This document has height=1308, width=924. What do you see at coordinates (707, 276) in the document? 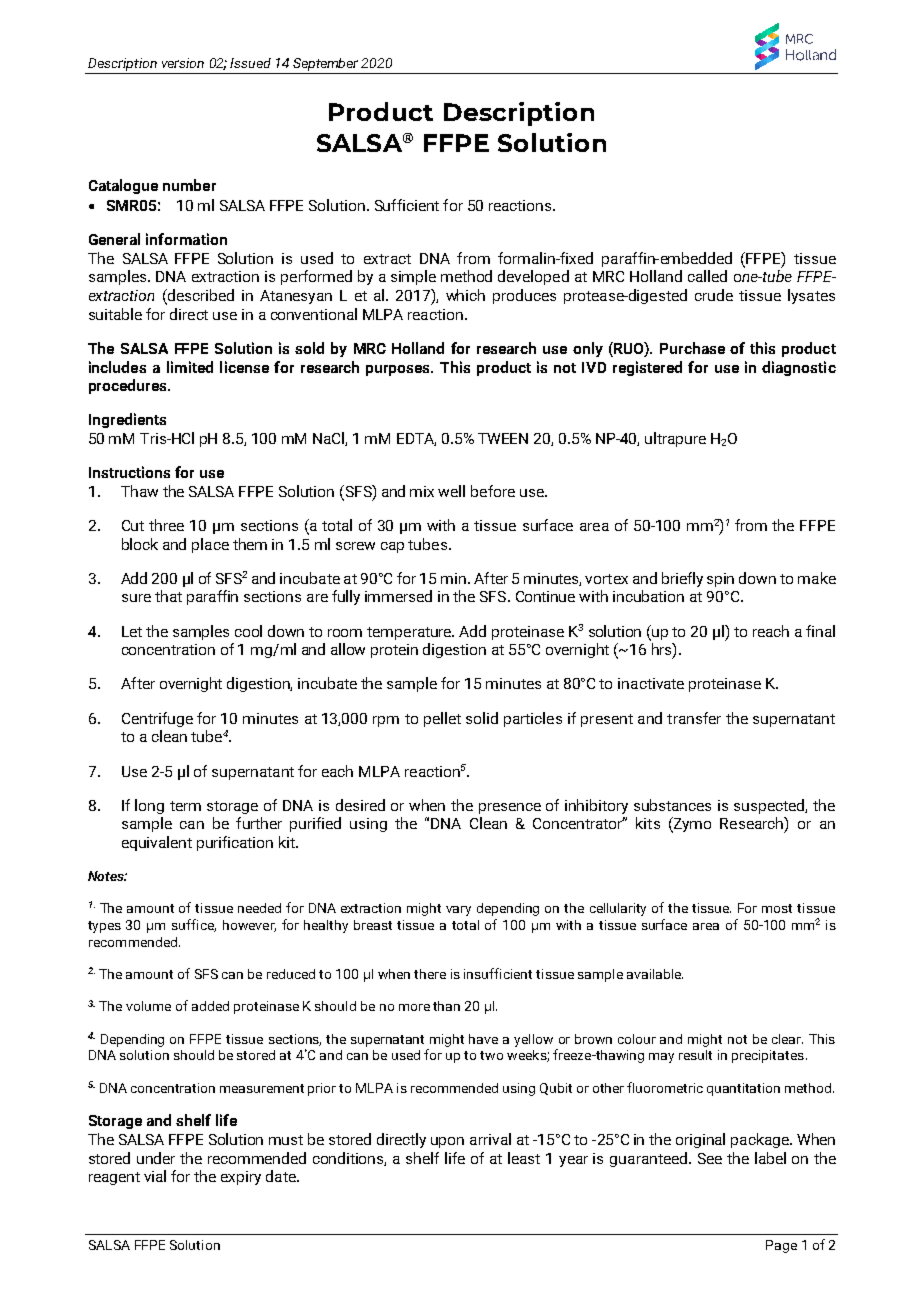
I see `called` at bounding box center [707, 276].
